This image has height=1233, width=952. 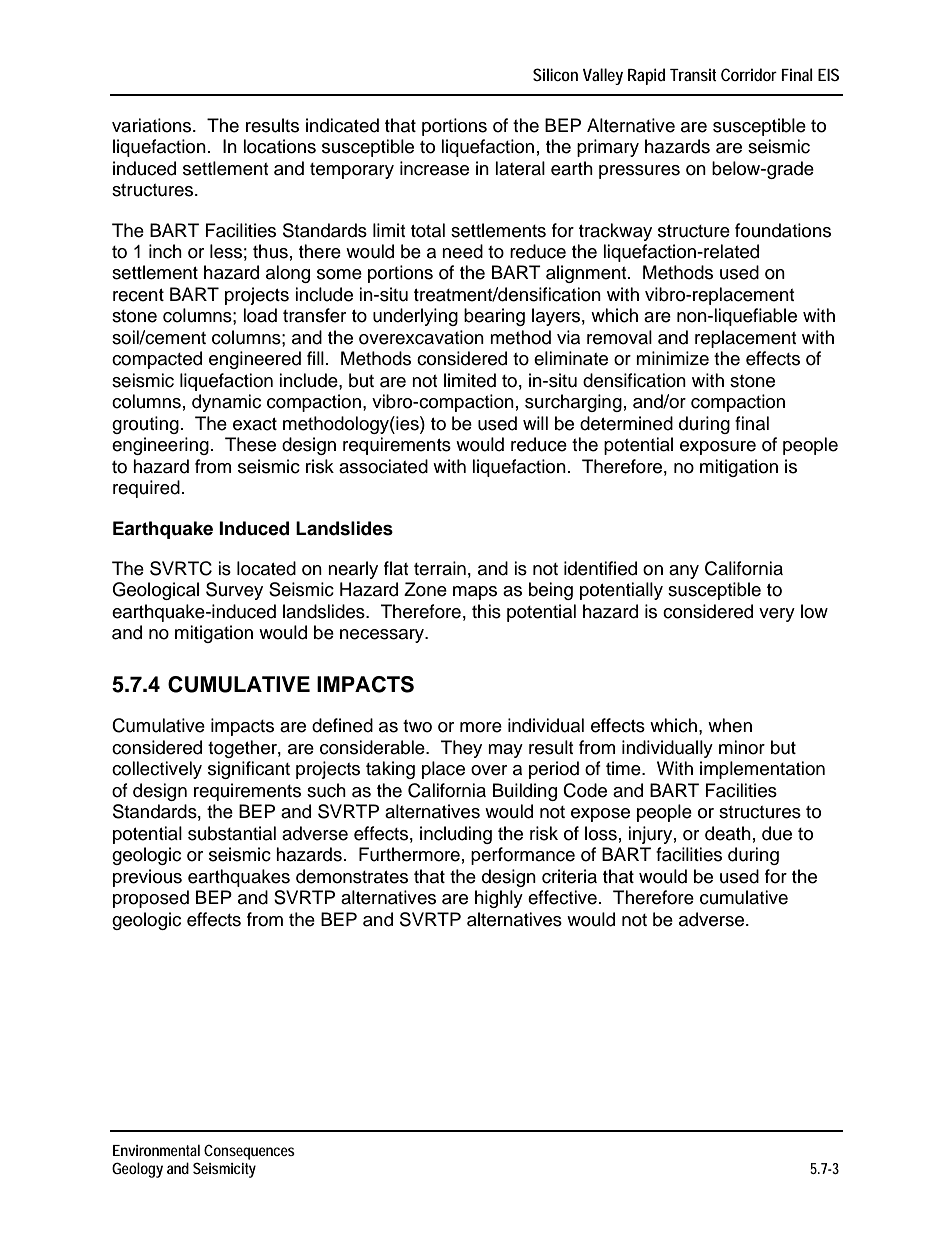 I want to click on variations, so click(x=153, y=125).
